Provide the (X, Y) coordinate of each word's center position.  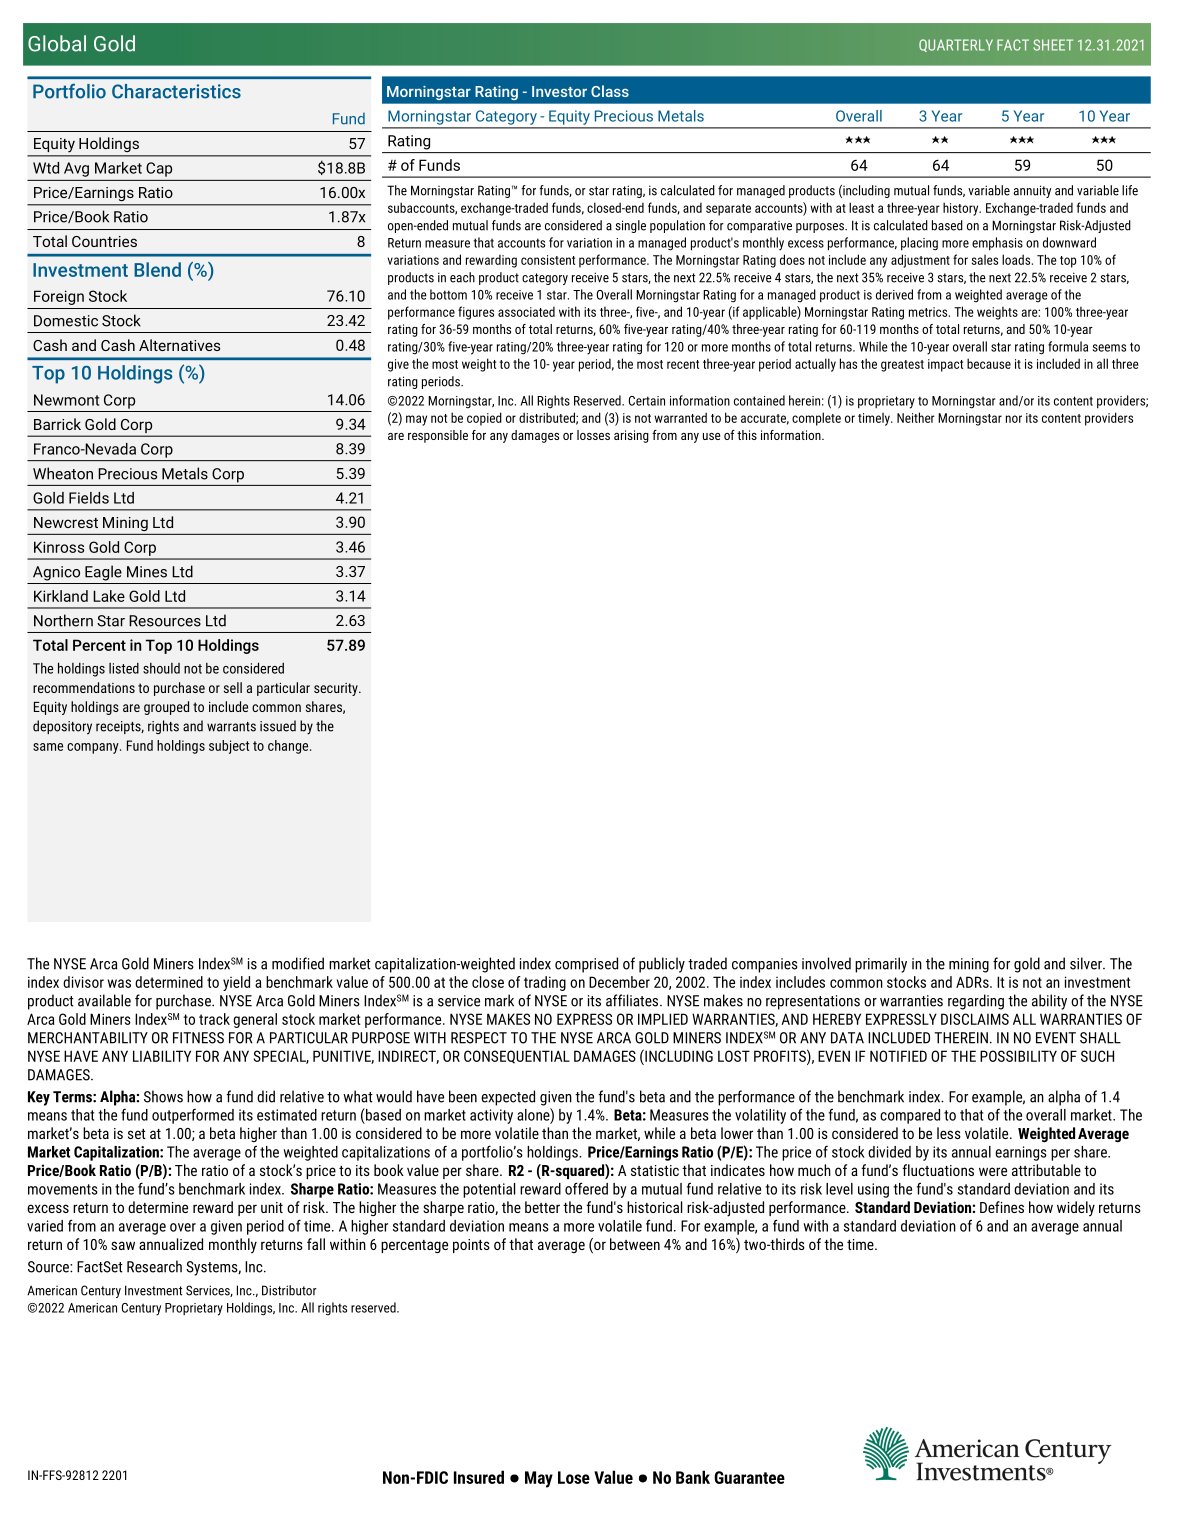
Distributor (289, 1290)
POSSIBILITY (1018, 1056)
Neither (916, 417)
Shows (163, 1096)
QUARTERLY (956, 45)
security (337, 689)
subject (229, 747)
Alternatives (179, 345)
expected (508, 1098)
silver (1087, 963)
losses (593, 435)
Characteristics (176, 91)
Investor (559, 91)
